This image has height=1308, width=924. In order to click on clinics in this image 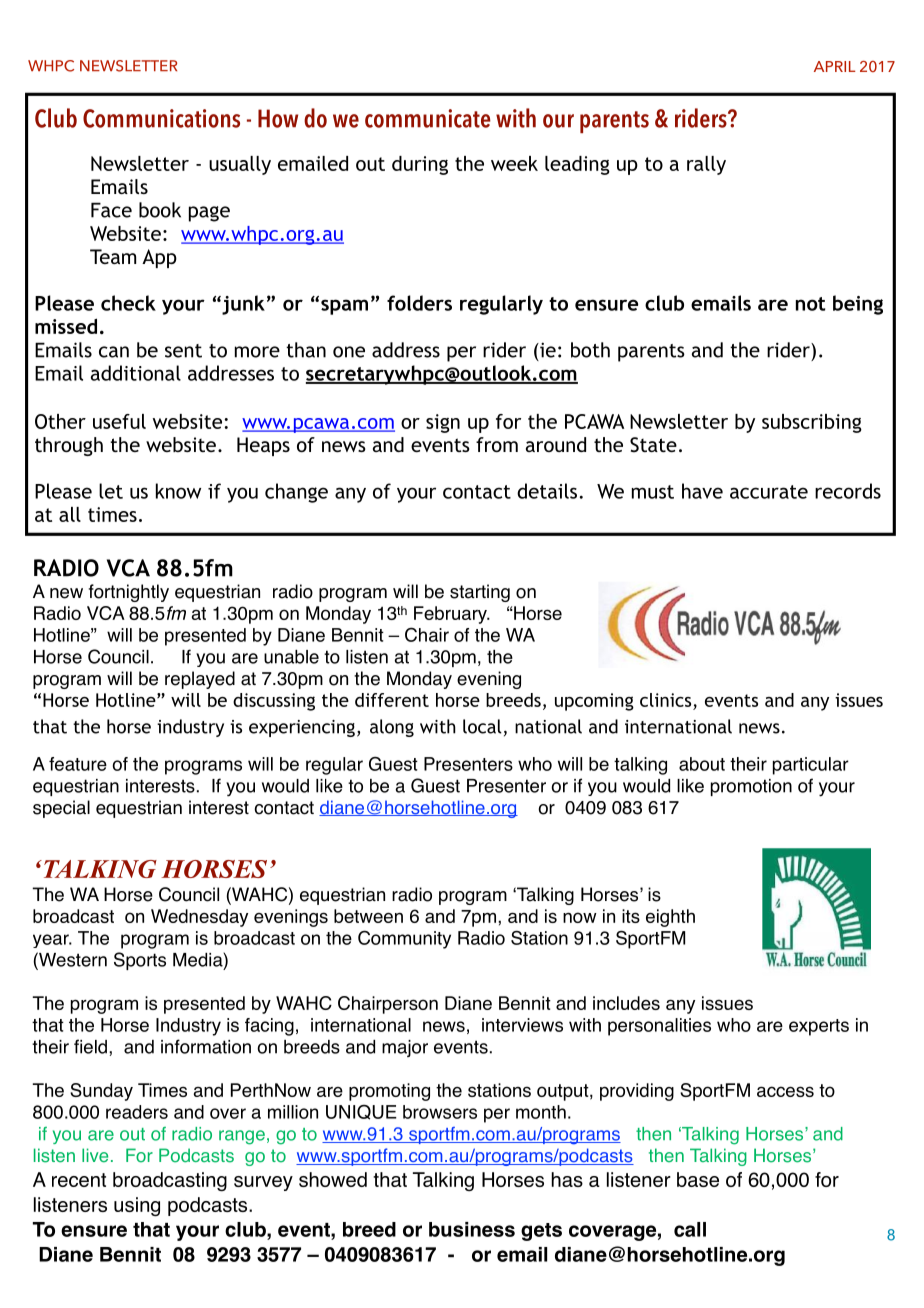, I will do `click(665, 700)`.
